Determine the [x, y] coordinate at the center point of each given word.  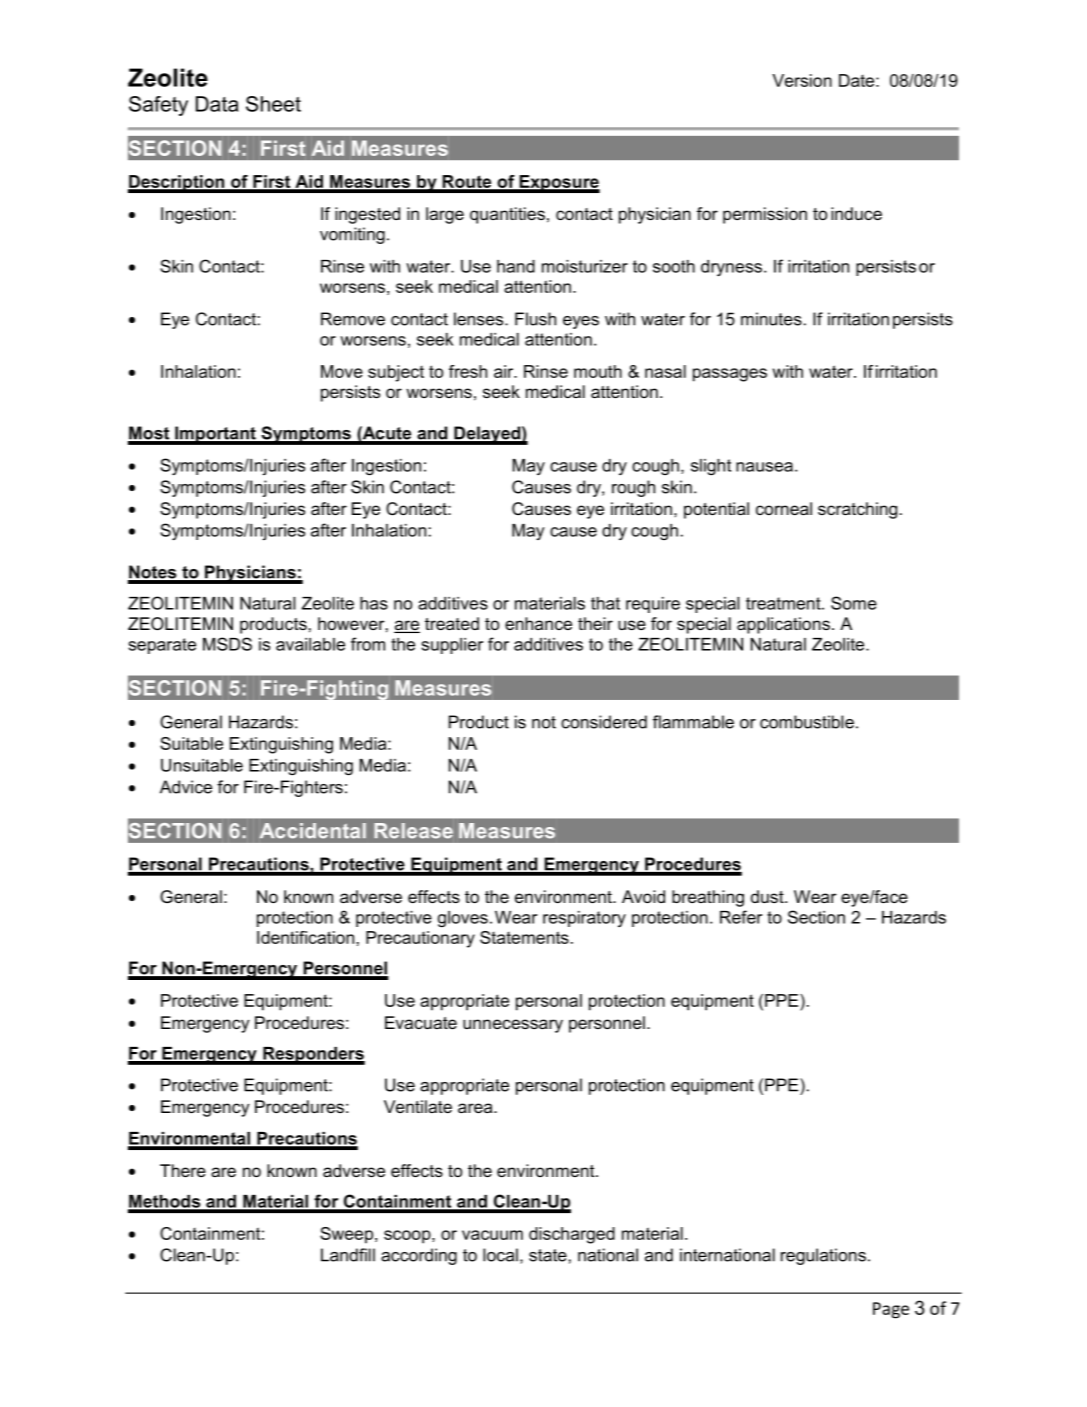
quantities [507, 215]
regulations [823, 1256]
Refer [741, 917]
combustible [807, 722]
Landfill [348, 1255]
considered [604, 722]
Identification [305, 937]
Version [802, 80]
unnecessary [513, 1026]
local [500, 1255]
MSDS [227, 644]
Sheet [273, 104]
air [505, 371]
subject [396, 373]
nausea [764, 467]
